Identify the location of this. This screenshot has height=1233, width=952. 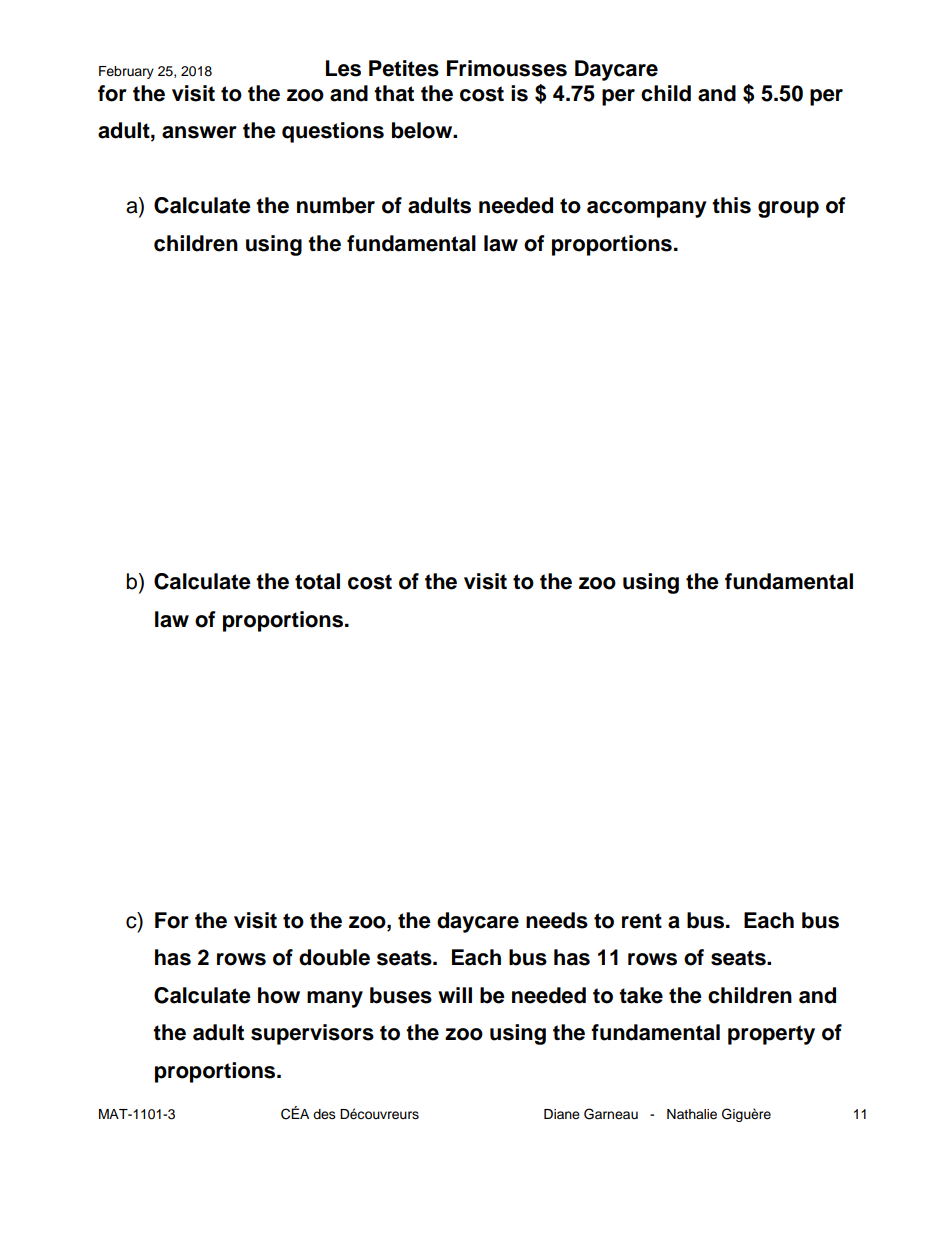
(731, 205).
